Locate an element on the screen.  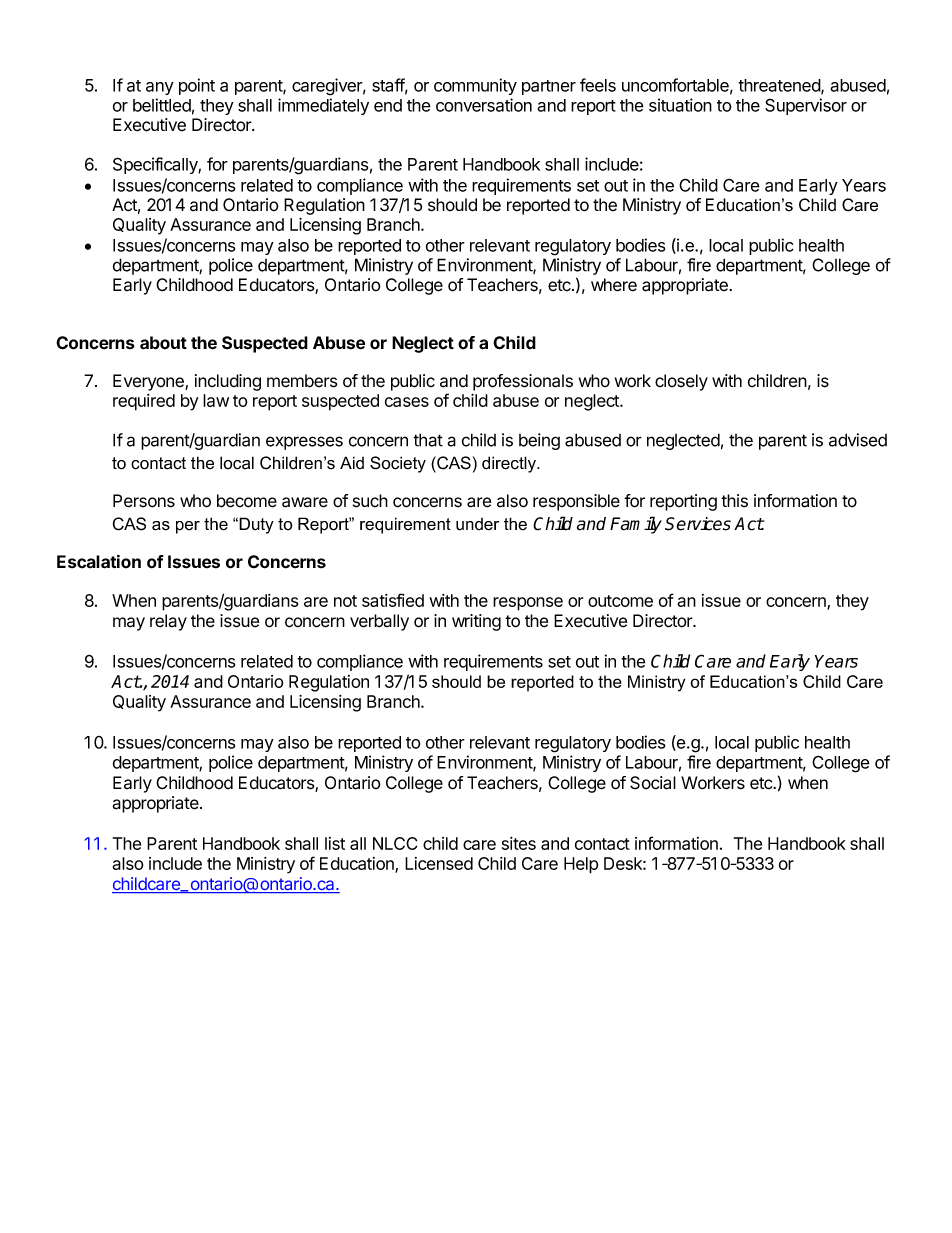
Supervisor is located at coordinates (806, 106).
